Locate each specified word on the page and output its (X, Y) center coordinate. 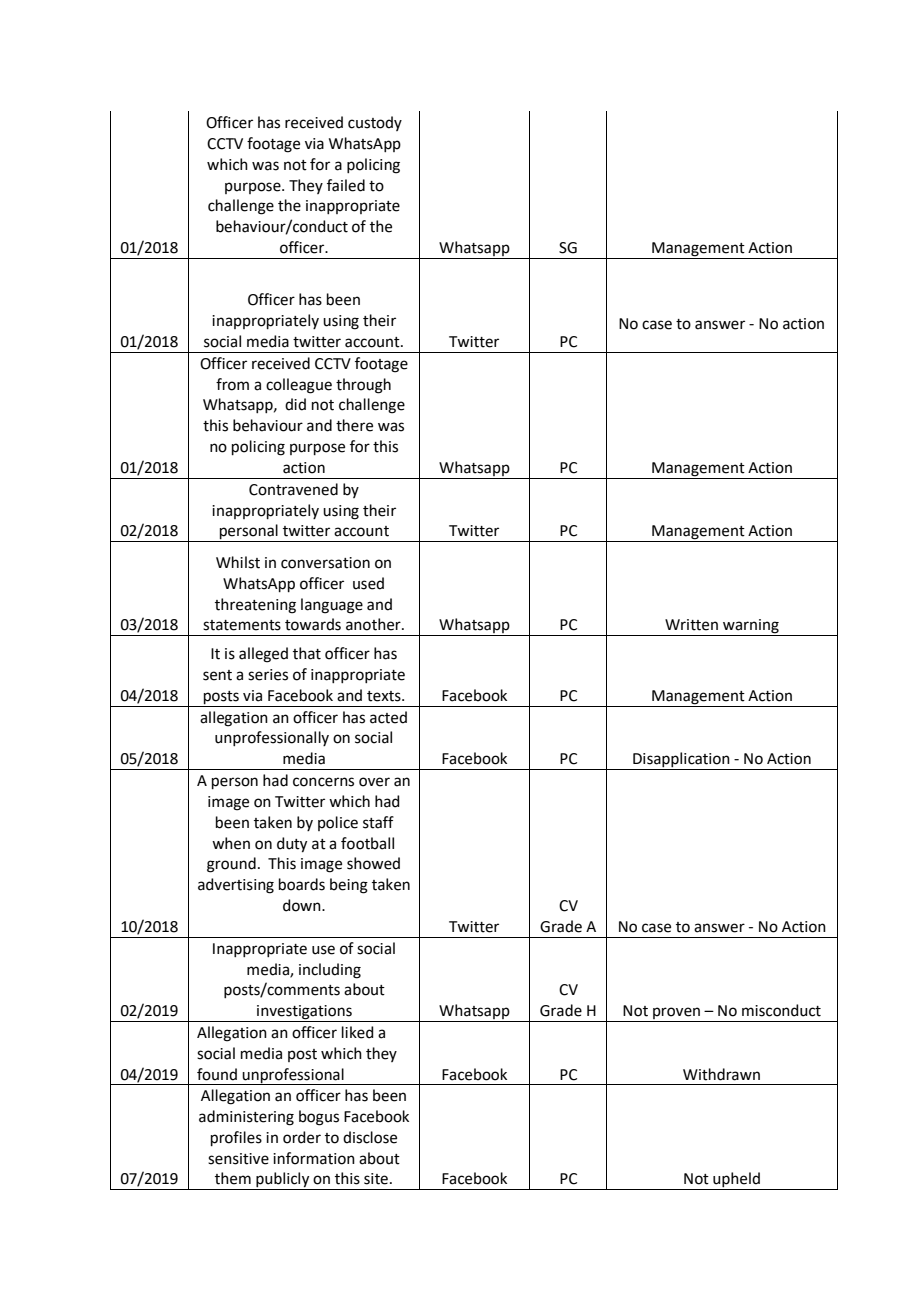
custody (375, 123)
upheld (736, 1181)
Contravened (293, 489)
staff (378, 822)
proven (676, 1014)
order (302, 1137)
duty (292, 845)
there (354, 425)
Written (691, 625)
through (363, 386)
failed (346, 185)
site (376, 1179)
